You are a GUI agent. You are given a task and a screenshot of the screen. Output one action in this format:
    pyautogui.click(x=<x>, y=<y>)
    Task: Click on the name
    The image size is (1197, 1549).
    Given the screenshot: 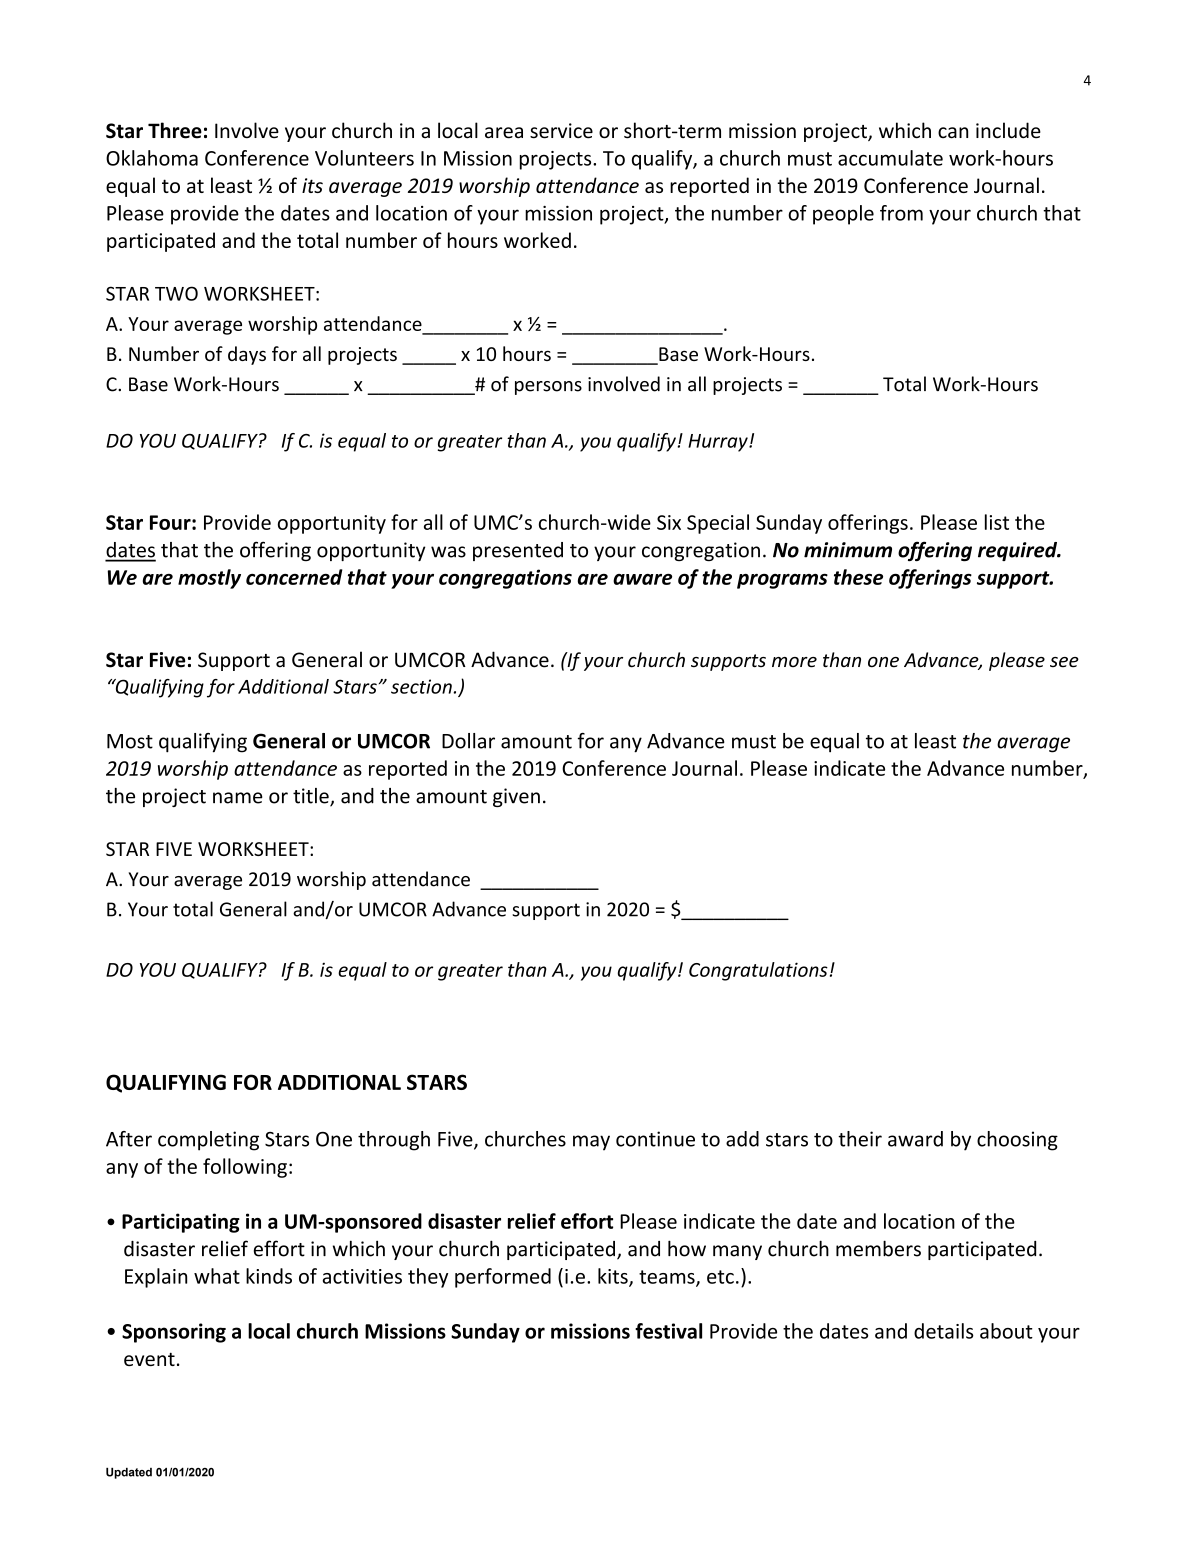 What is the action you would take?
    pyautogui.click(x=238, y=798)
